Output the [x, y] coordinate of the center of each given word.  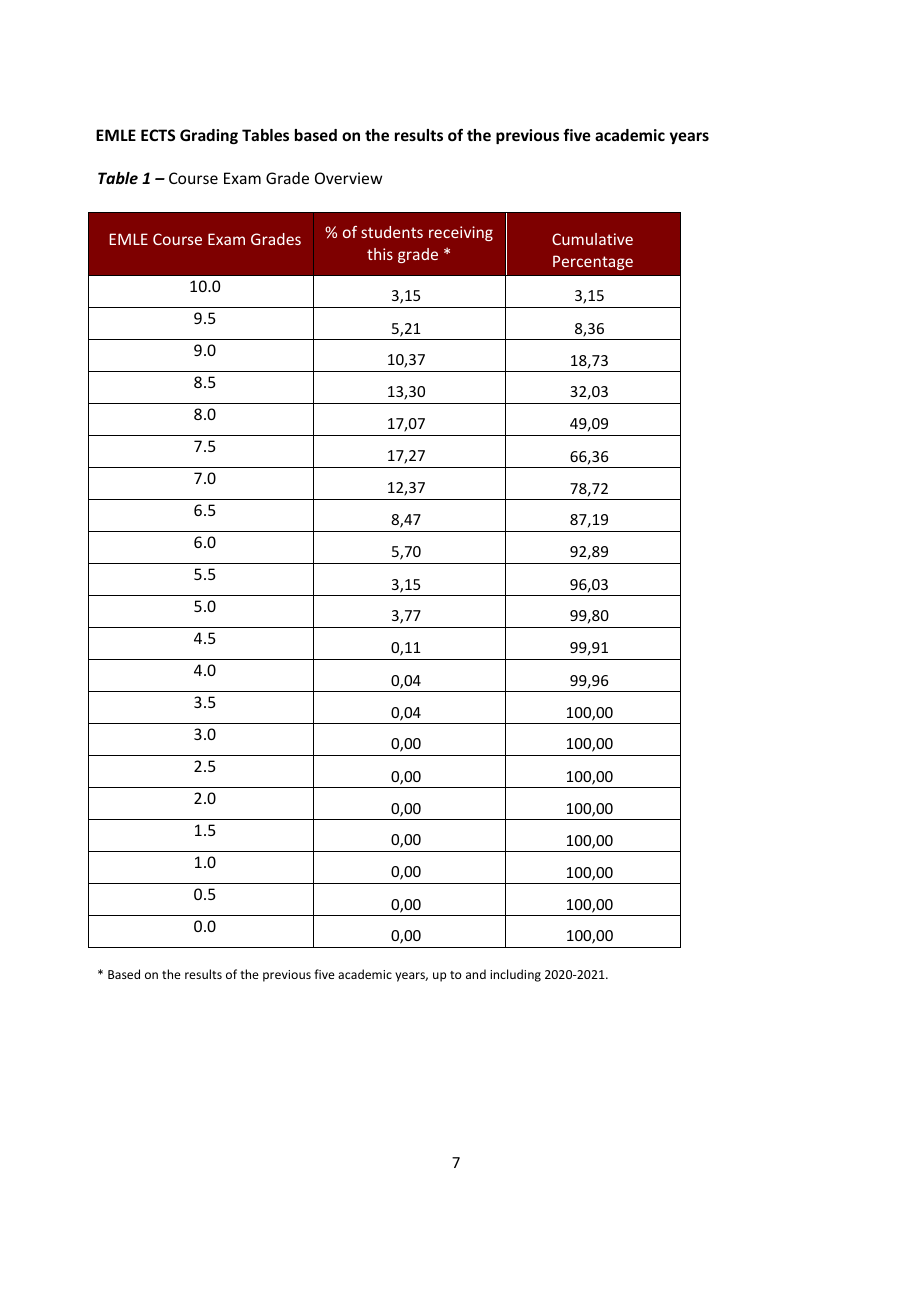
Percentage [593, 262]
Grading [209, 136]
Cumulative [592, 239]
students [392, 232]
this [380, 254]
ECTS [158, 135]
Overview [348, 178]
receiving [461, 233]
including [515, 975]
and [476, 974]
